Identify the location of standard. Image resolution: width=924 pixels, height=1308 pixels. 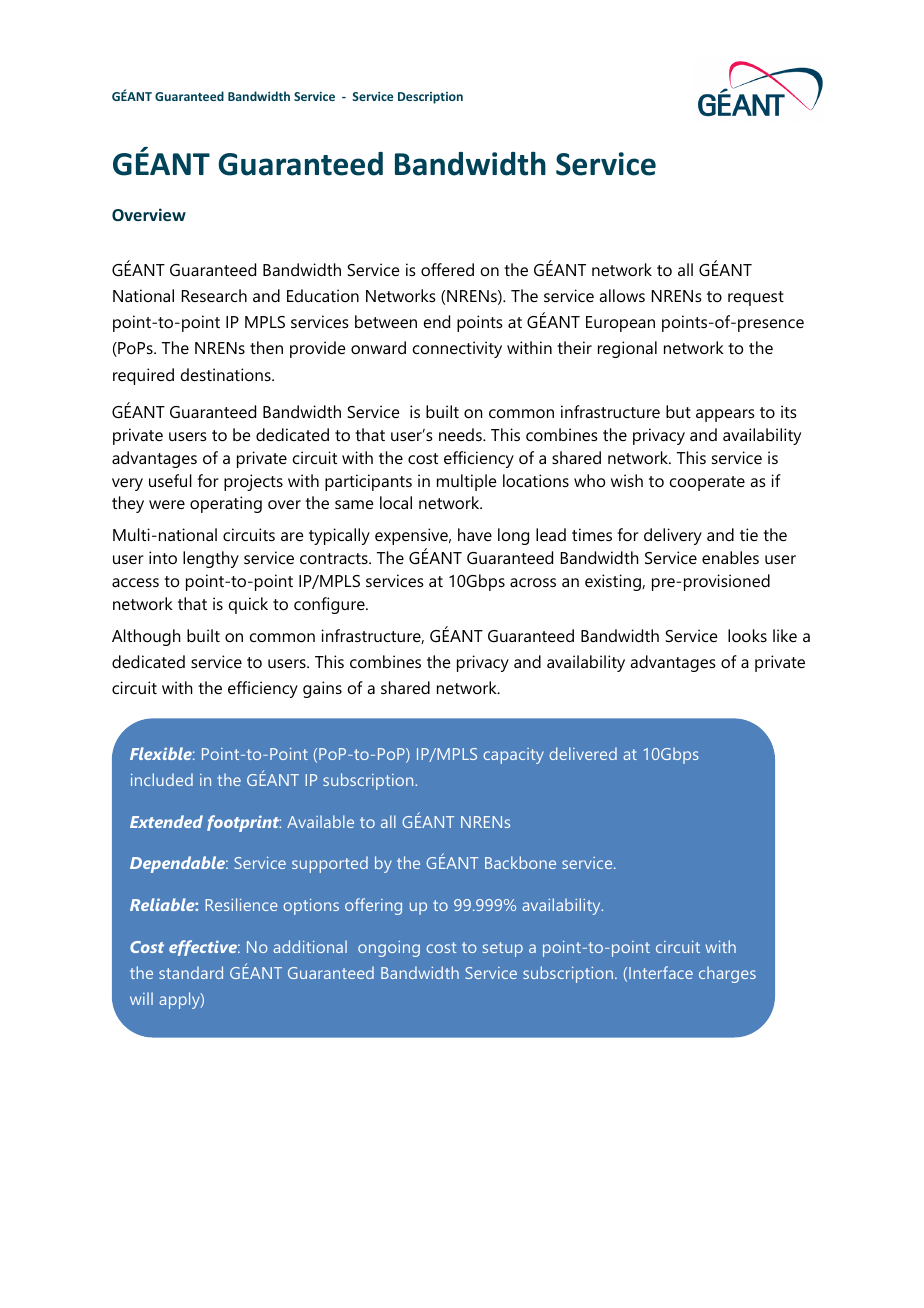
(191, 972).
